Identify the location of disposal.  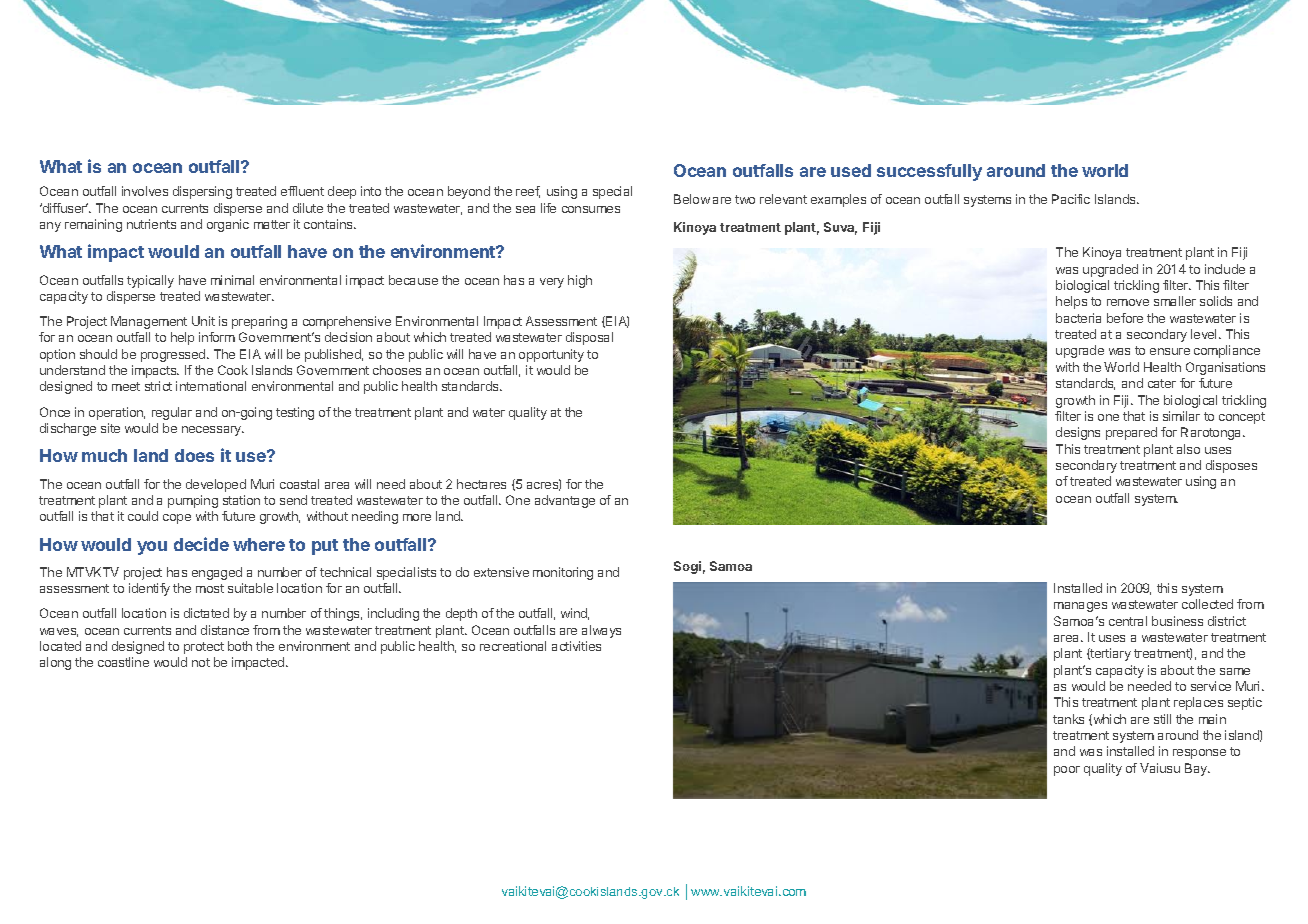
(589, 338).
